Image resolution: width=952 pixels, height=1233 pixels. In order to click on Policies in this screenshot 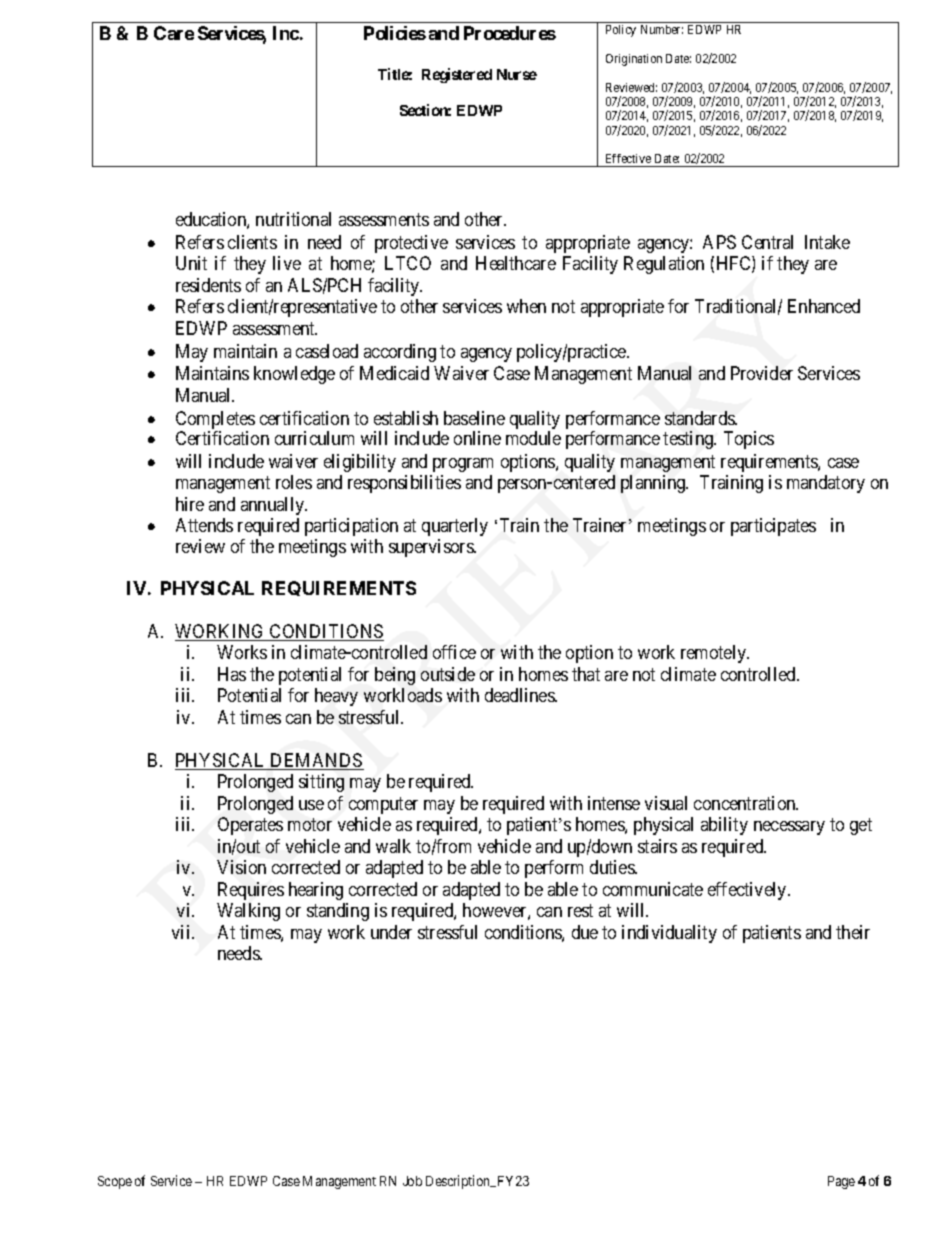, I will do `click(395, 33)`.
